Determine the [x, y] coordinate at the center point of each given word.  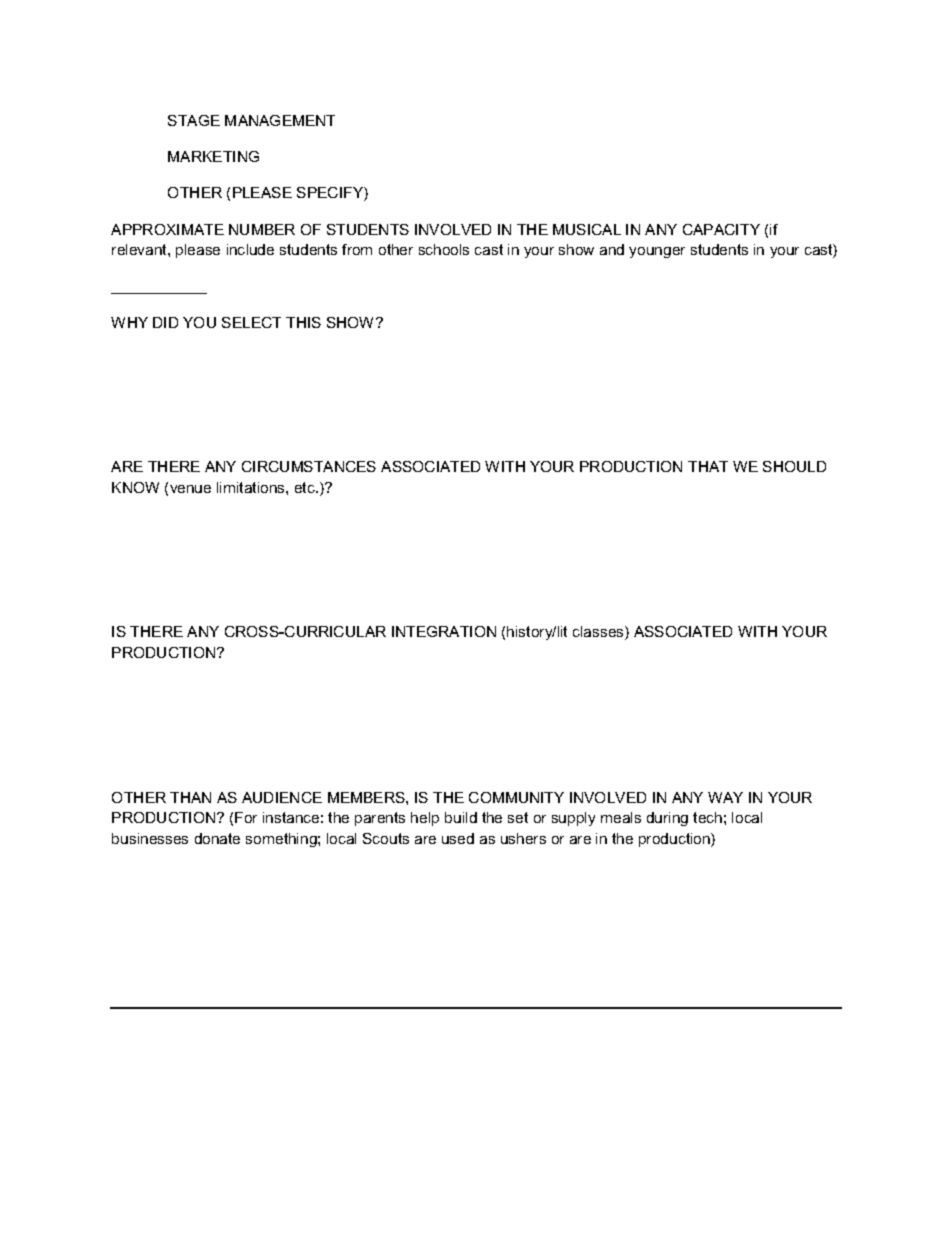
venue [190, 489]
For [246, 817]
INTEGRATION [444, 631]
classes [599, 633]
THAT [708, 466]
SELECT [251, 322]
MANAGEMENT [280, 120]
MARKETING [213, 156]
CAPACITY [721, 229]
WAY [725, 797]
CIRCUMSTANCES [309, 466]
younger [657, 252]
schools [444, 249]
